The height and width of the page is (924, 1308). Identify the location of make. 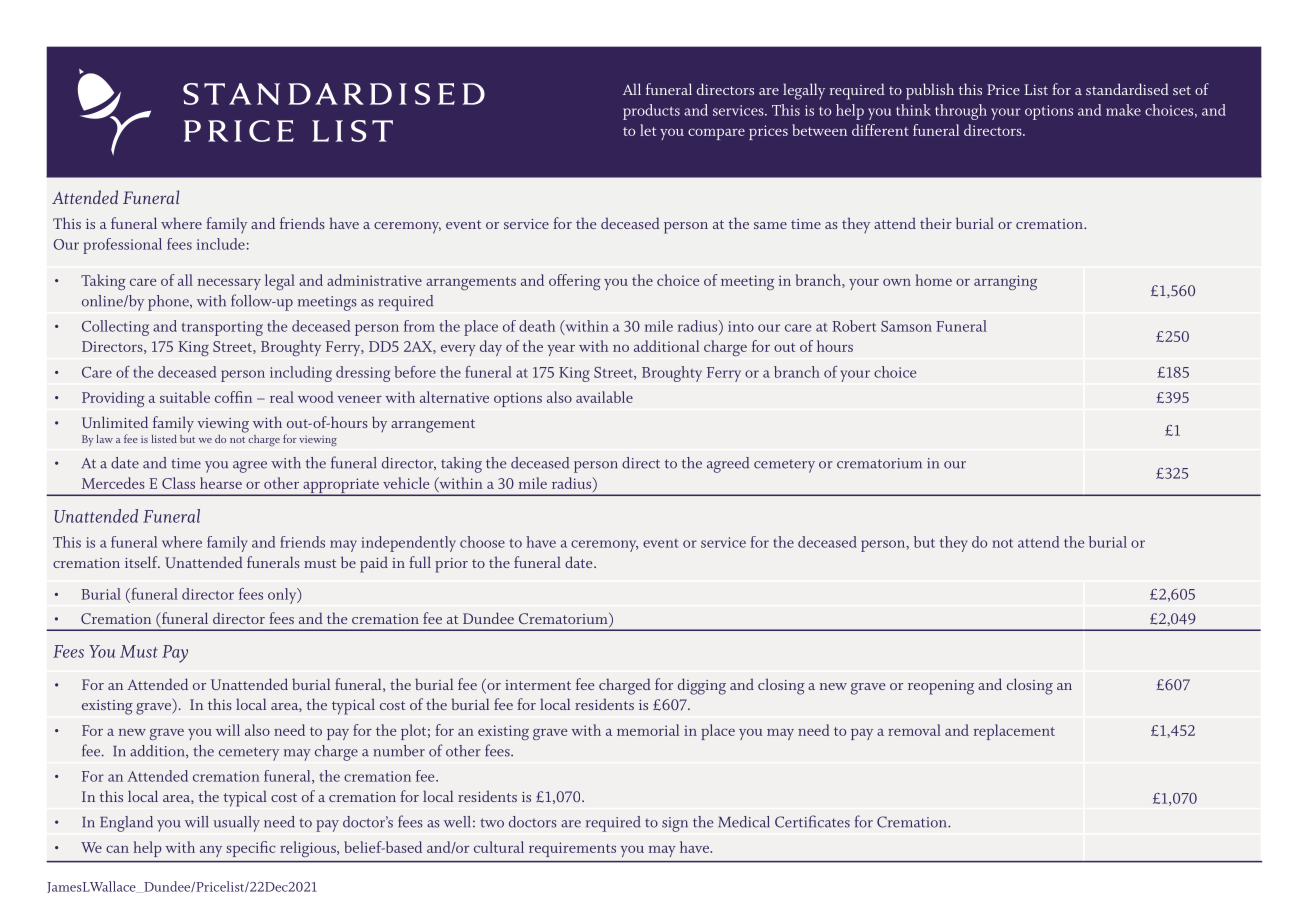
(1123, 110).
